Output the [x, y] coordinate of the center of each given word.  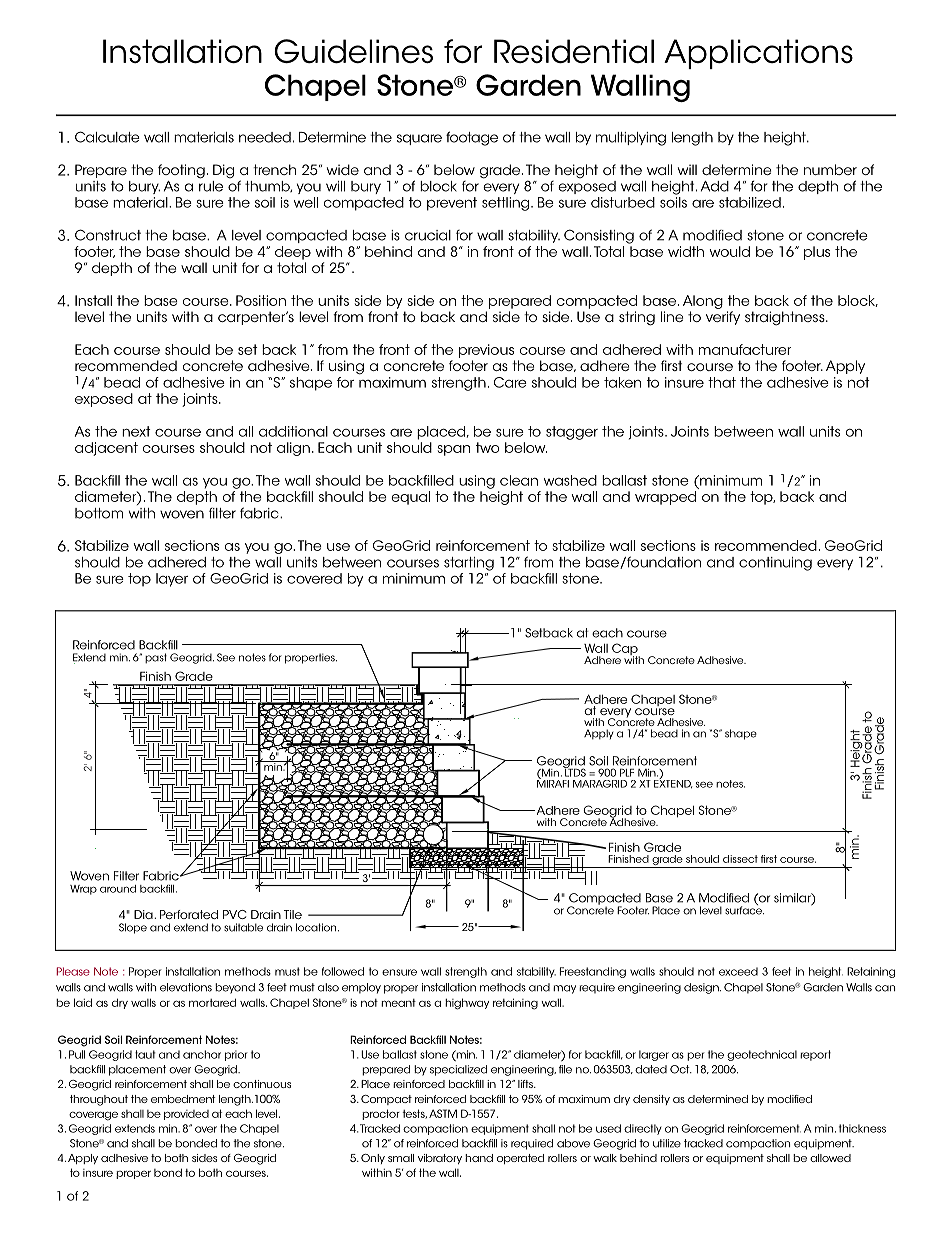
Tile [293, 914]
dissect [740, 859]
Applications [758, 54]
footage [472, 138]
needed [265, 137]
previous [486, 351]
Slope [133, 928]
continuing [775, 564]
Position [261, 300]
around [118, 889]
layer [172, 580]
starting [469, 564]
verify [723, 318]
